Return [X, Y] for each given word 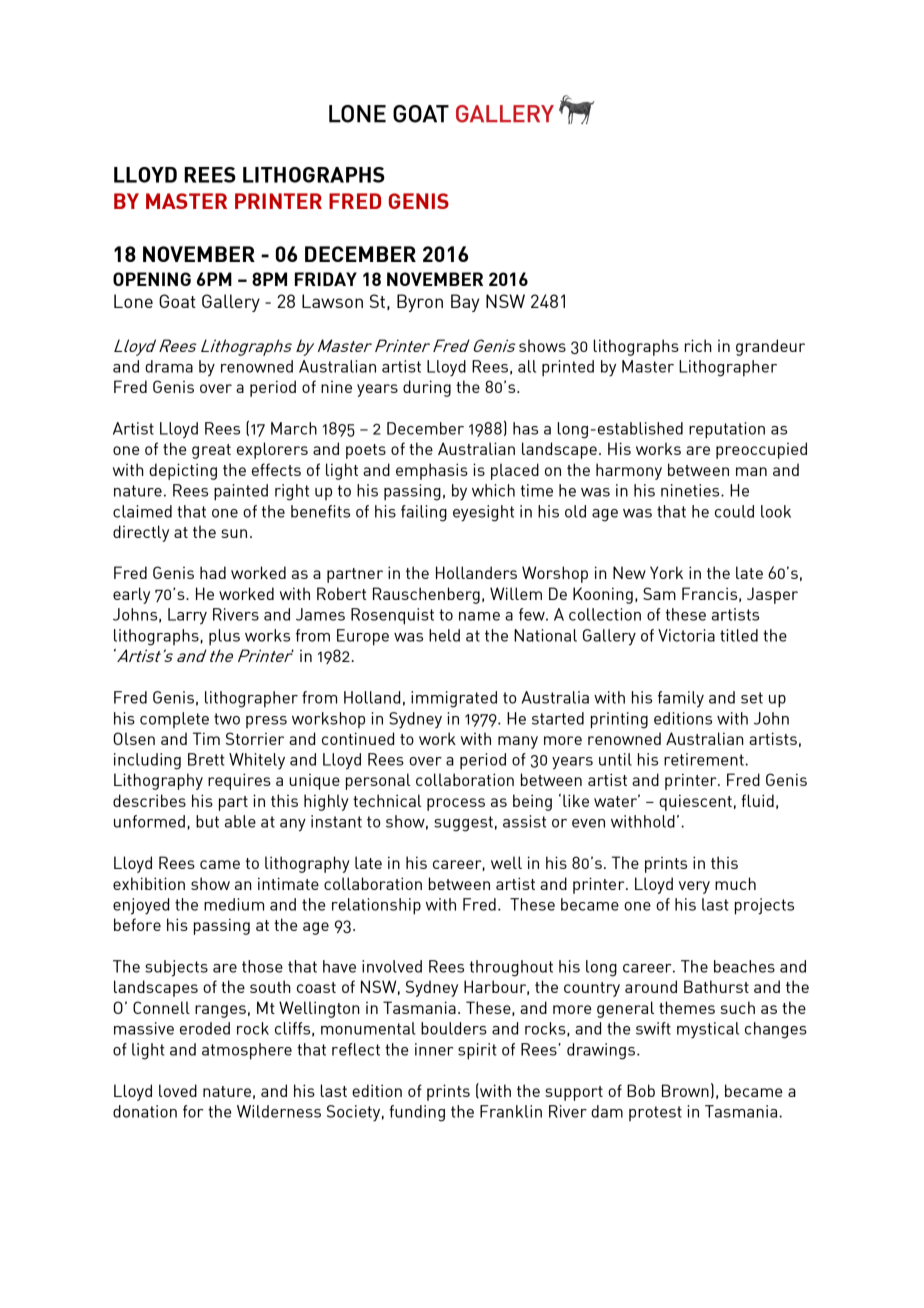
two [227, 719]
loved [178, 1090]
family [681, 699]
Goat [177, 301]
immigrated [454, 699]
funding [417, 1113]
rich [698, 345]
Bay [465, 303]
